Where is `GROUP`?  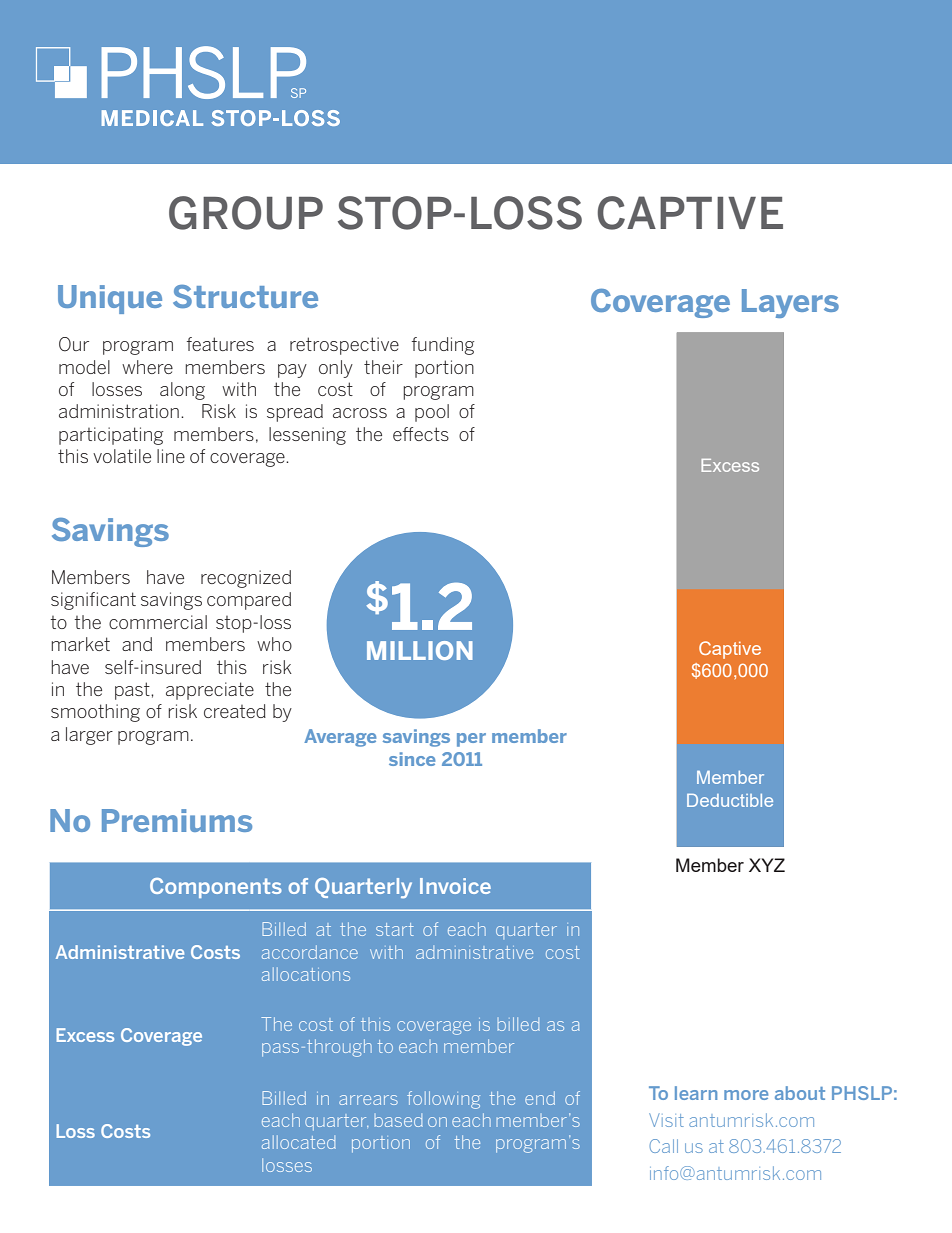
GROUP is located at coordinates (246, 213).
